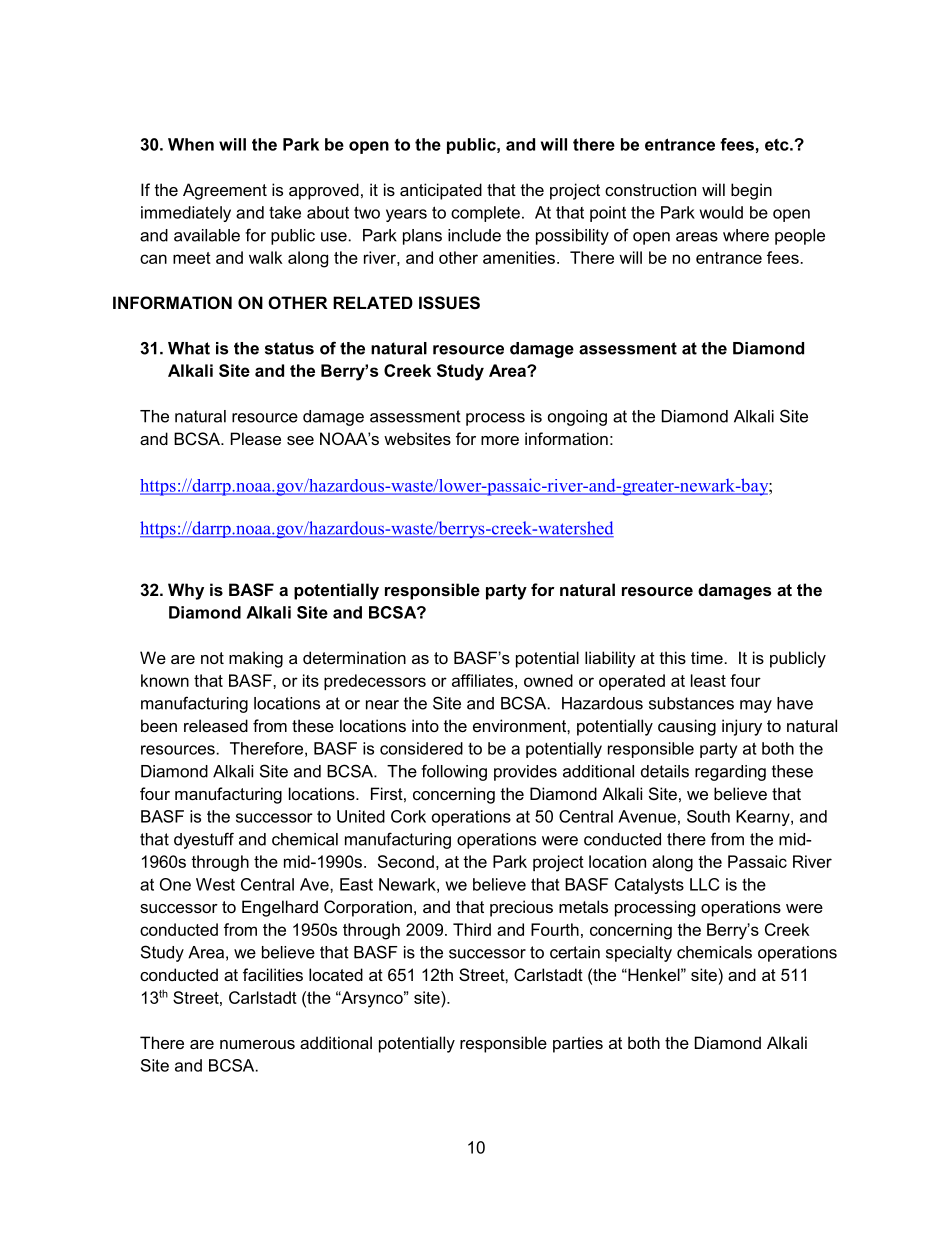  I want to click on specialty, so click(639, 954).
